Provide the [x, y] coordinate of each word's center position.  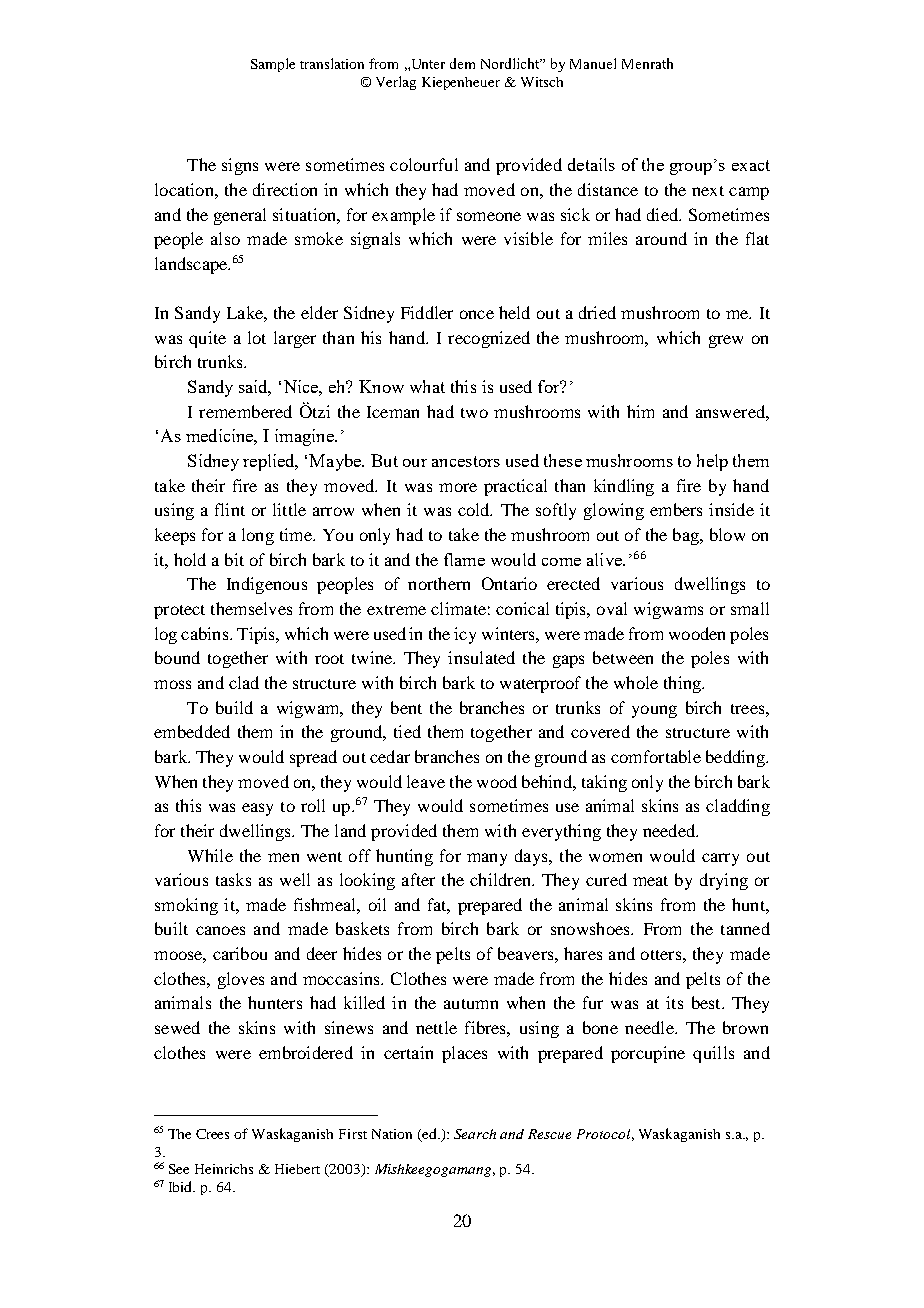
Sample [273, 65]
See [179, 1169]
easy [257, 809]
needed [670, 830]
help [712, 462]
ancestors [466, 461]
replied [270, 462]
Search [475, 1134]
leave [426, 781]
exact [751, 165]
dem [462, 63]
